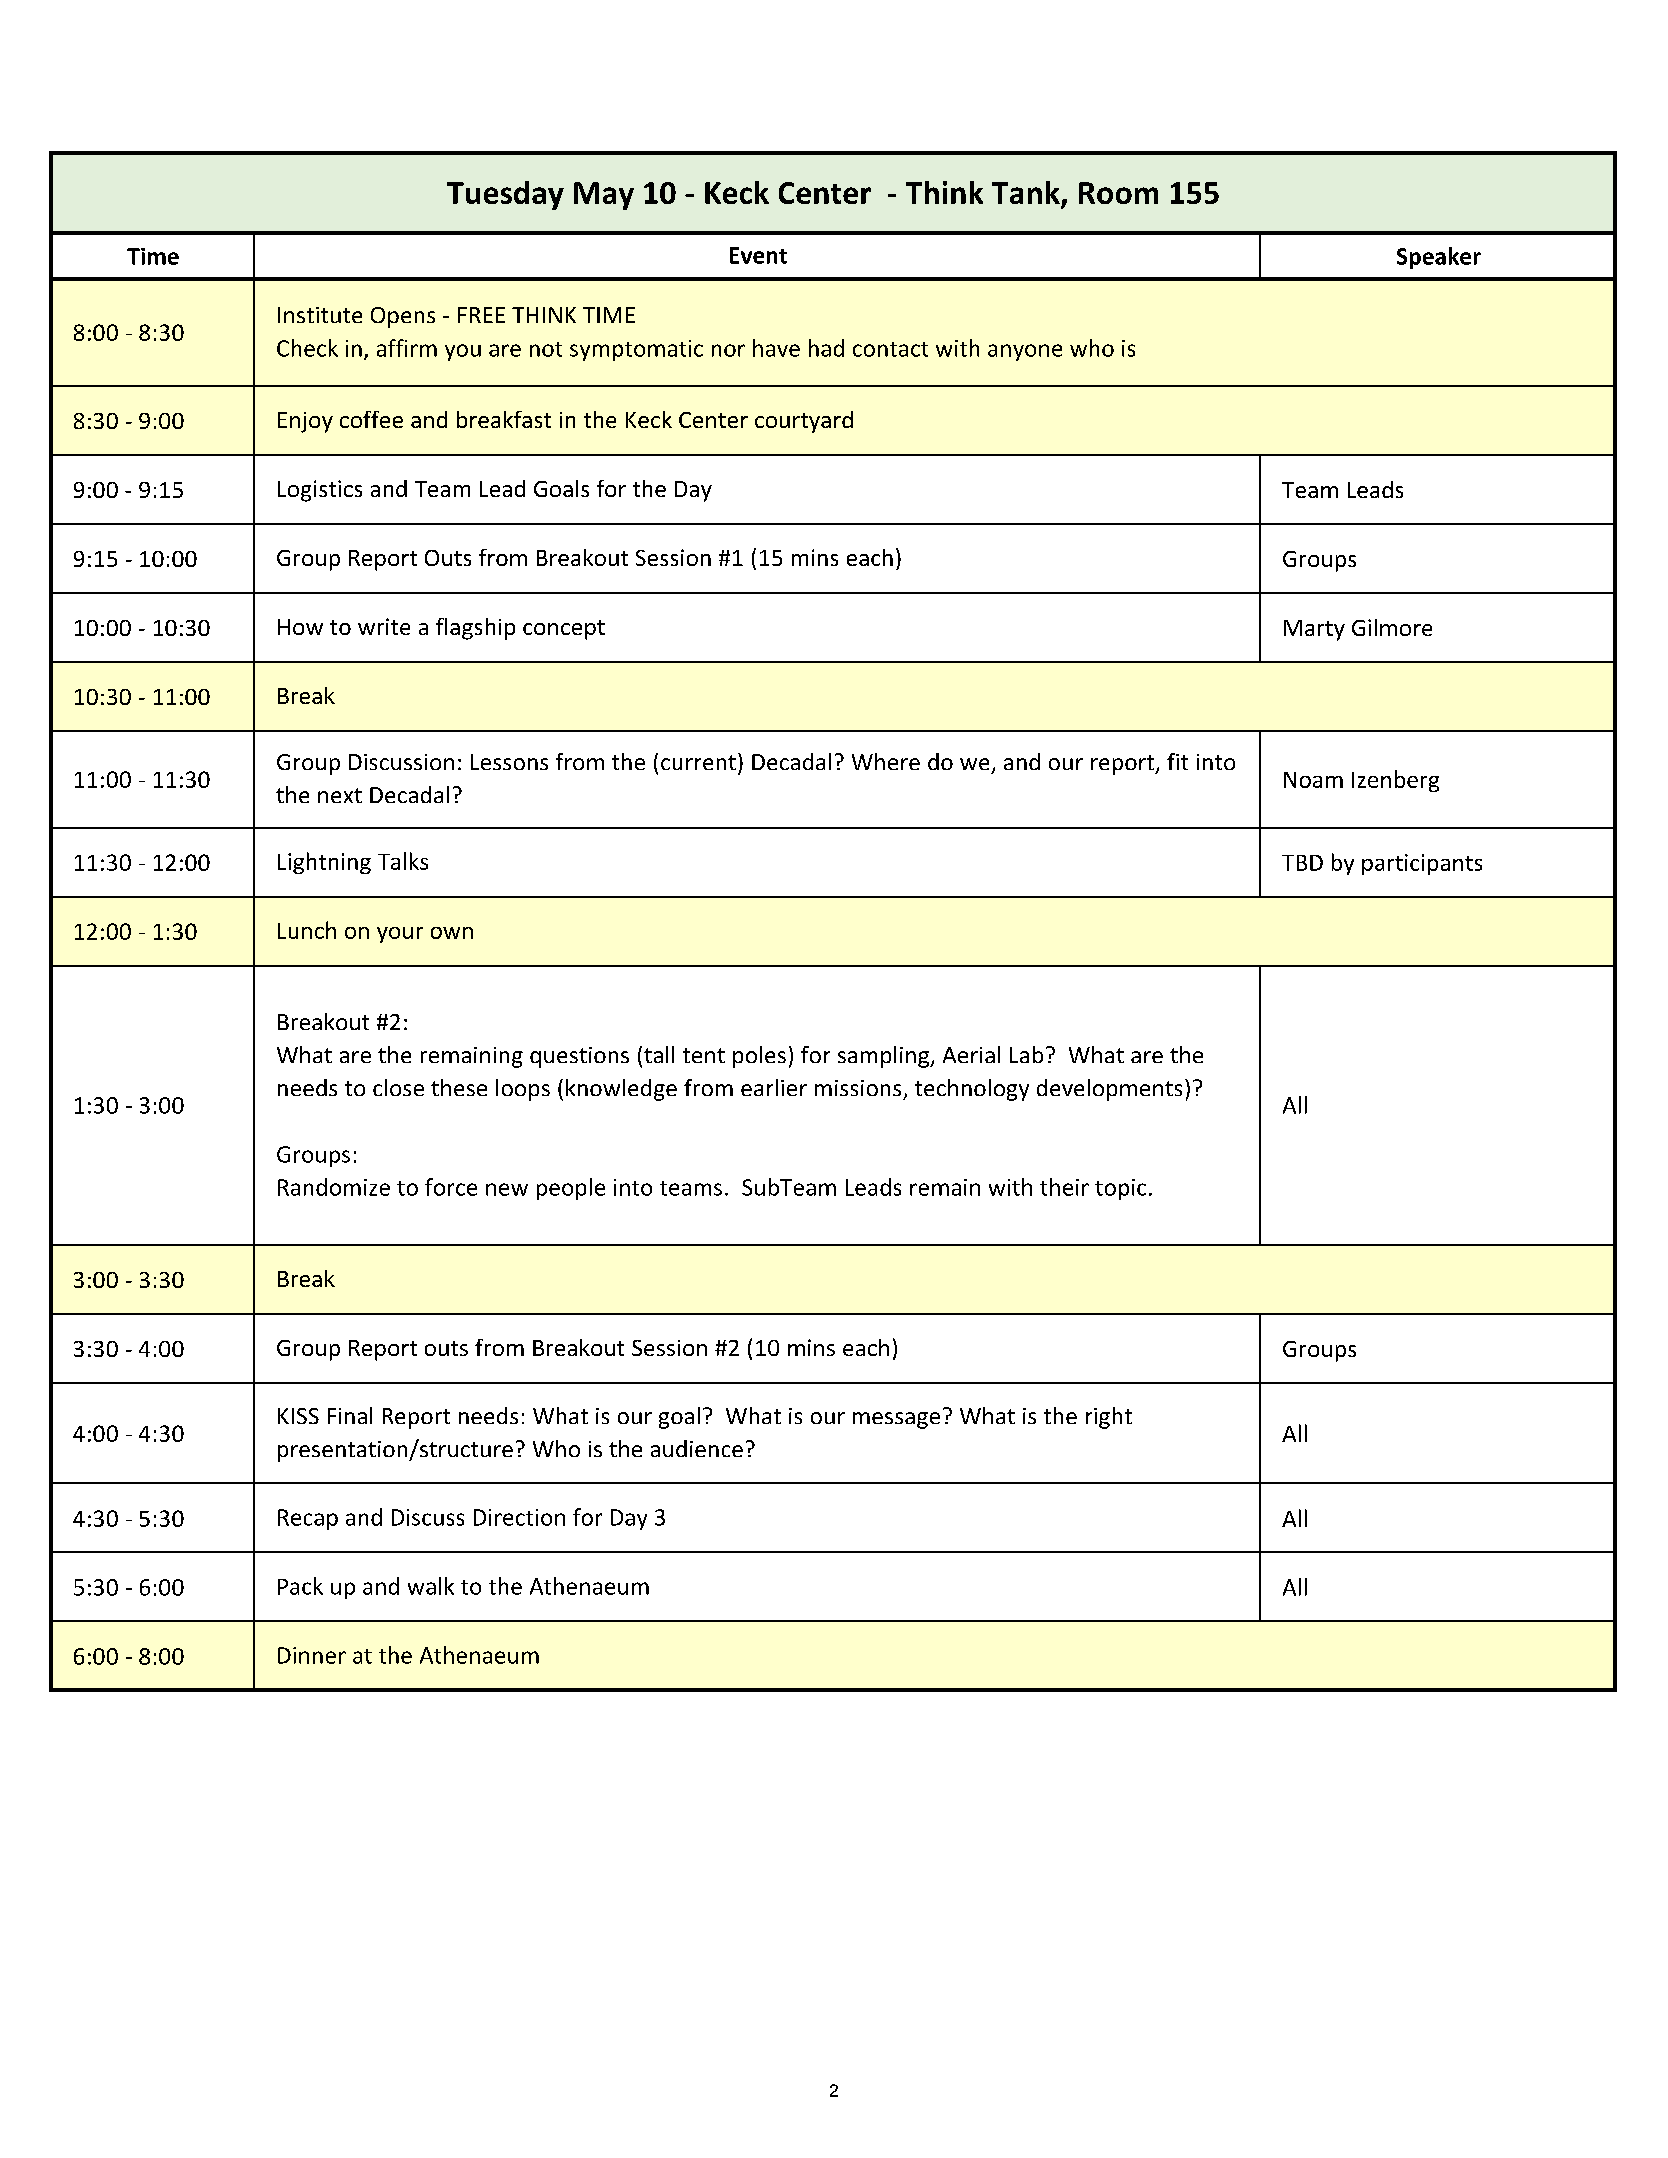 This document has width=1668, height=2158. What do you see at coordinates (884, 1057) in the document?
I see `sampling` at bounding box center [884, 1057].
